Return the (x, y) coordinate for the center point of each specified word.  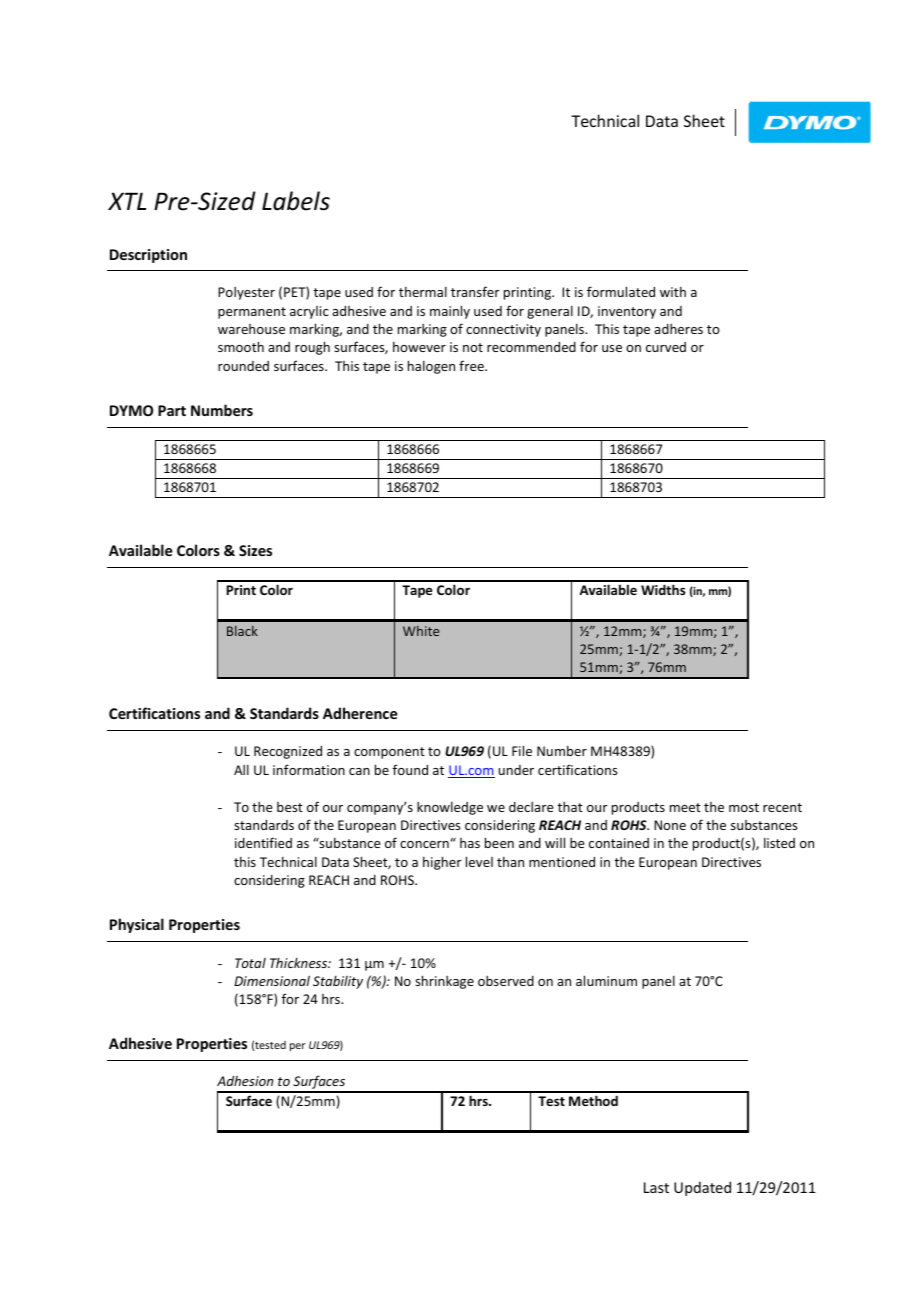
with (673, 291)
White (421, 631)
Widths (663, 589)
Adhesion (245, 1080)
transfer (475, 291)
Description (148, 256)
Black (242, 631)
